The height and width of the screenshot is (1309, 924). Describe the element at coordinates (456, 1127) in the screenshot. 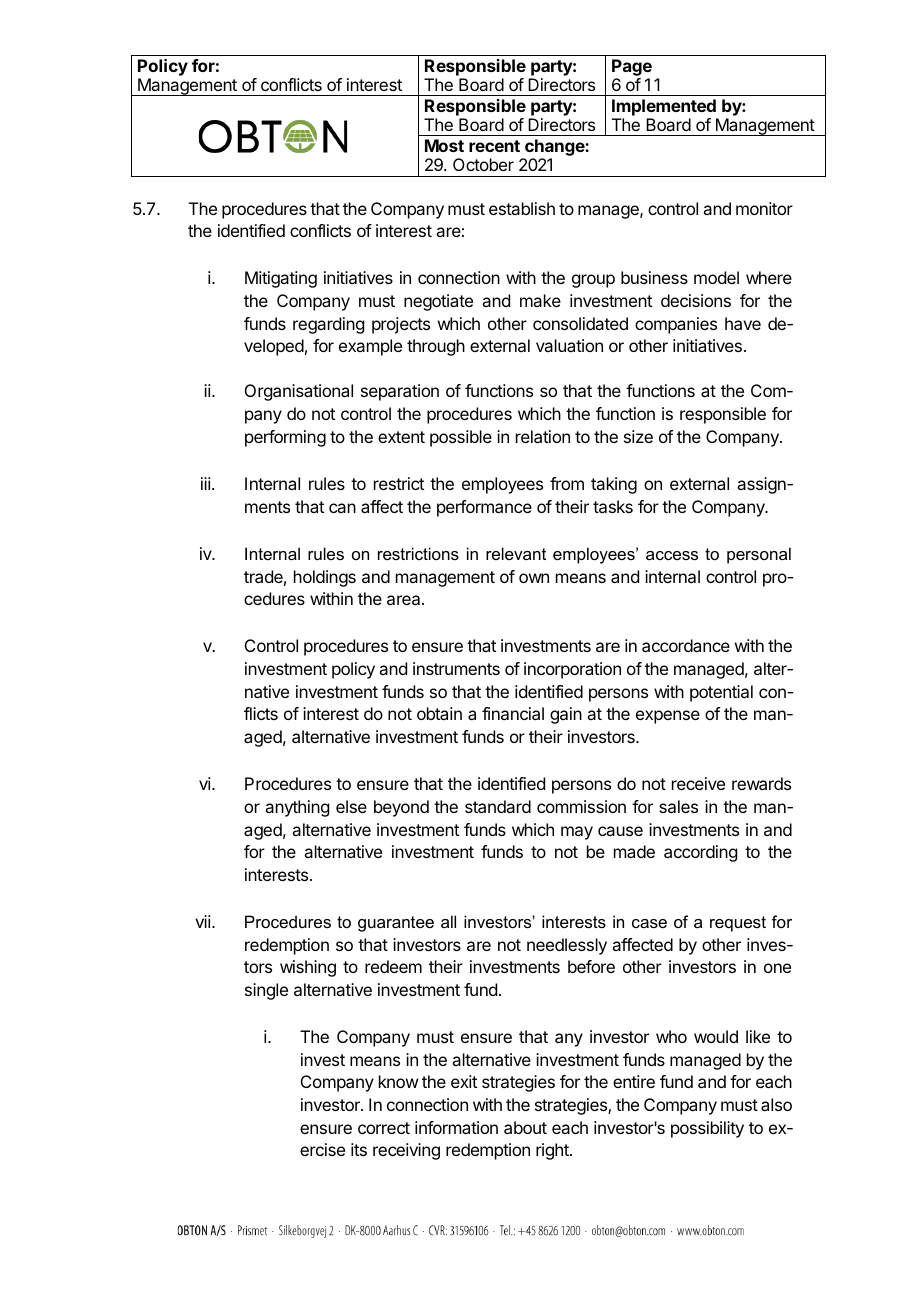

I see `information` at that location.
